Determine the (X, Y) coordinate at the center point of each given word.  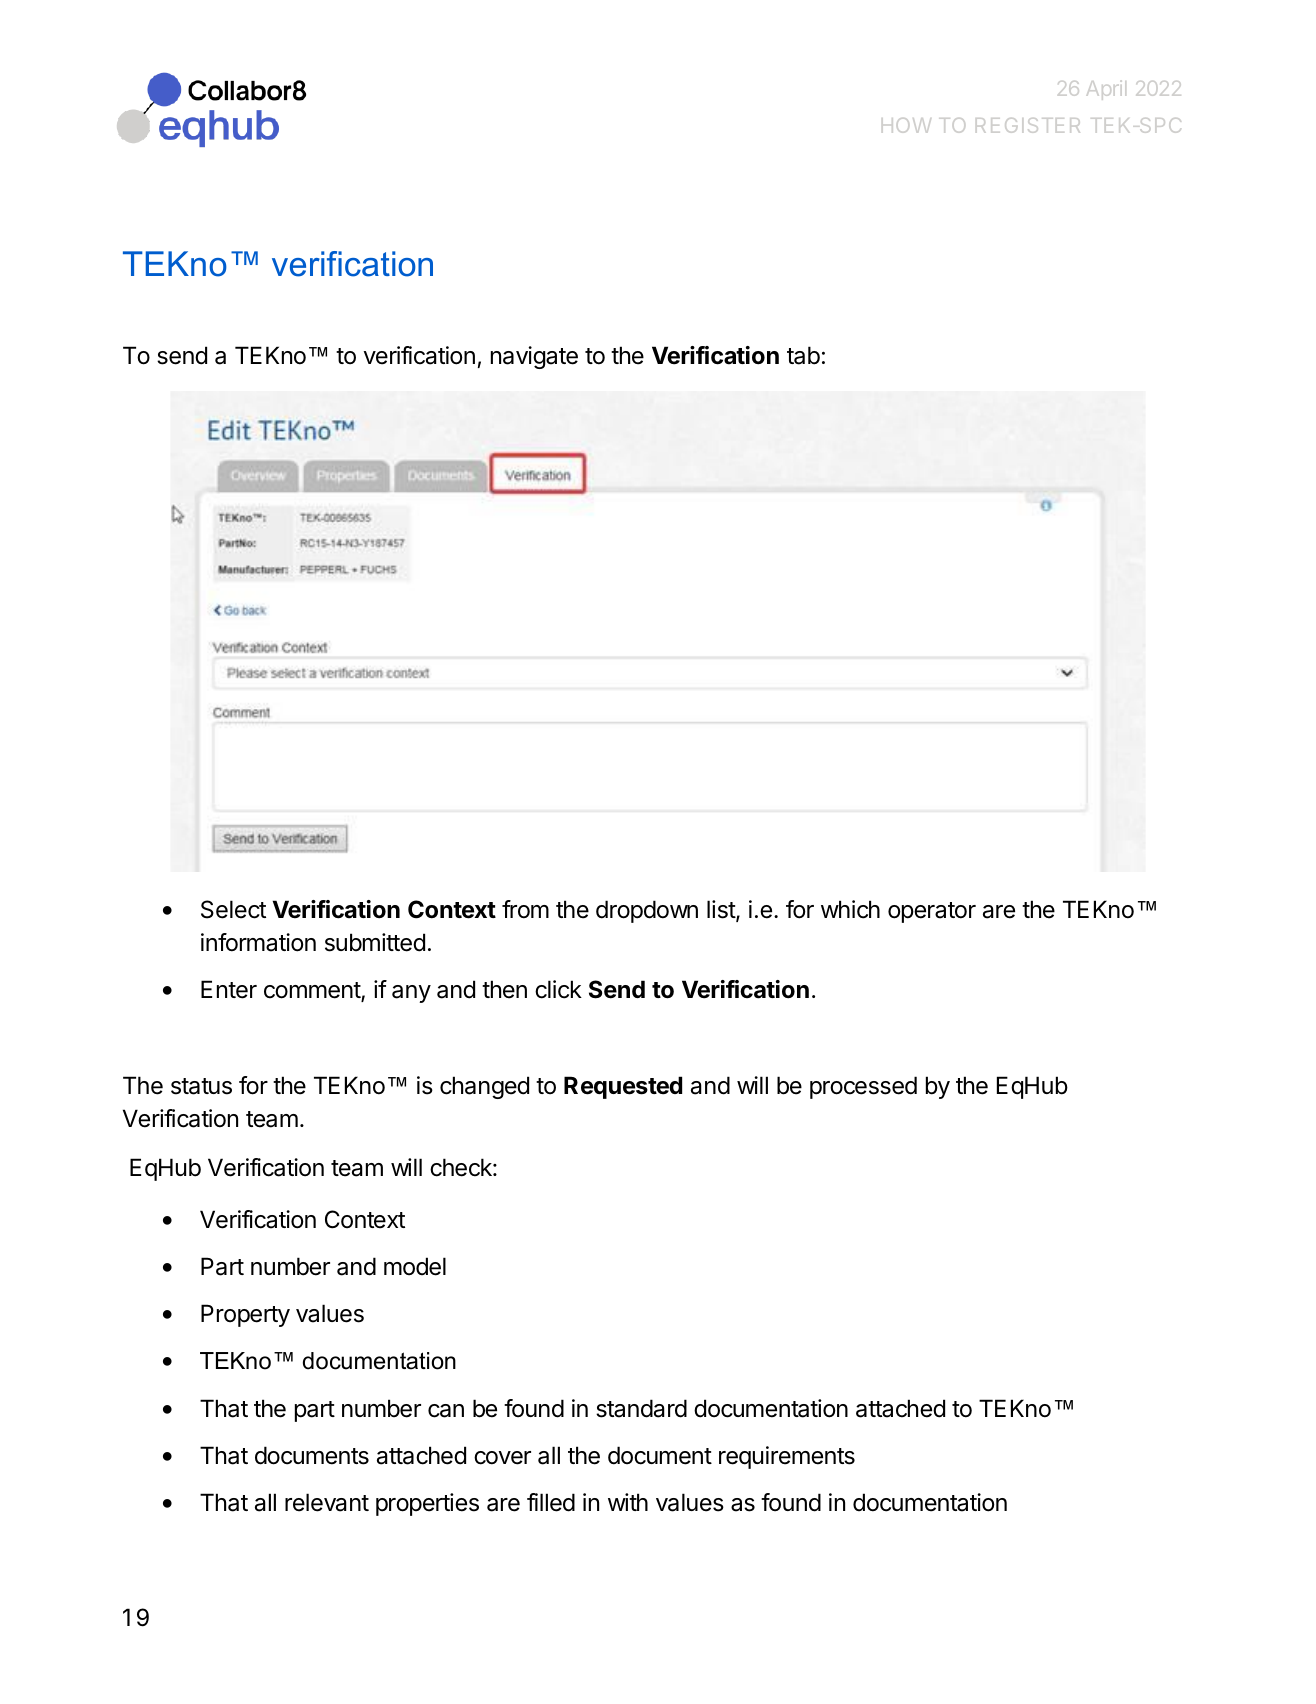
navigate (534, 357)
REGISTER (1028, 125)
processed (863, 1087)
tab (803, 355)
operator (932, 912)
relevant (327, 1502)
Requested (623, 1087)
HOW (906, 125)
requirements (787, 1457)
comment (313, 991)
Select (233, 909)
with (628, 1502)
